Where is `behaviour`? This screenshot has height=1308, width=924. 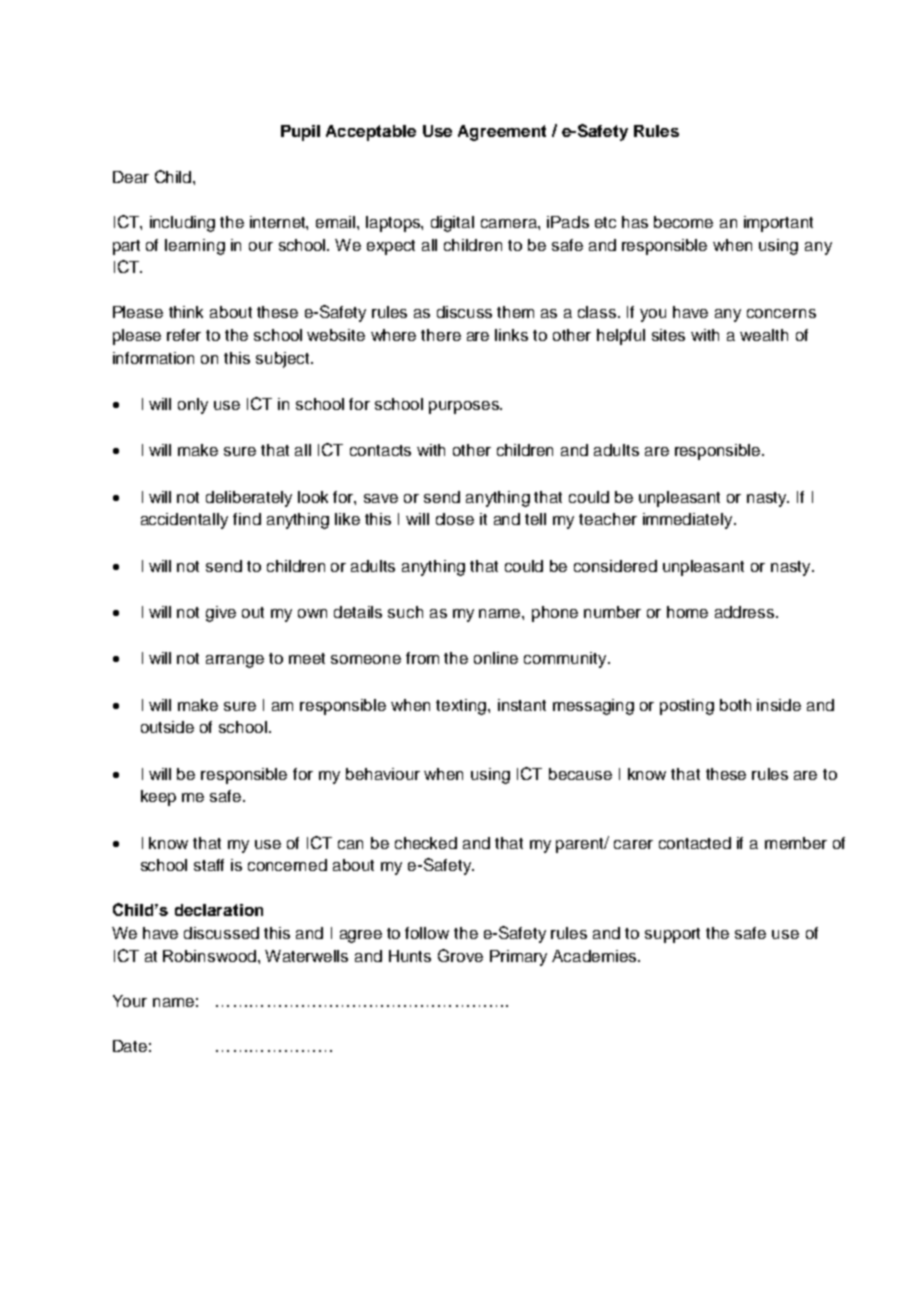
behaviour is located at coordinates (383, 774).
